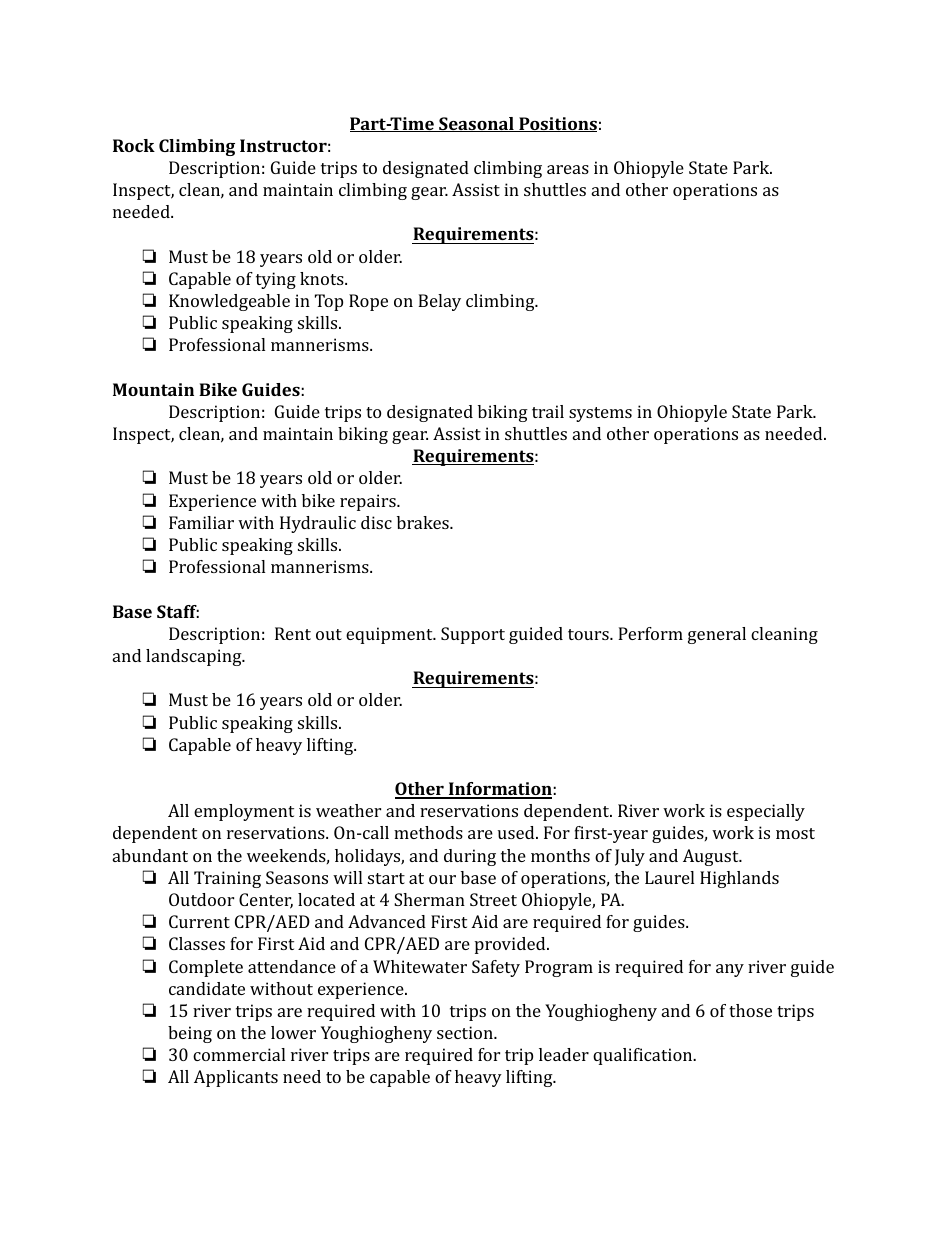 Image resolution: width=952 pixels, height=1233 pixels. Describe the element at coordinates (476, 124) in the screenshot. I see `Seasonal` at that location.
